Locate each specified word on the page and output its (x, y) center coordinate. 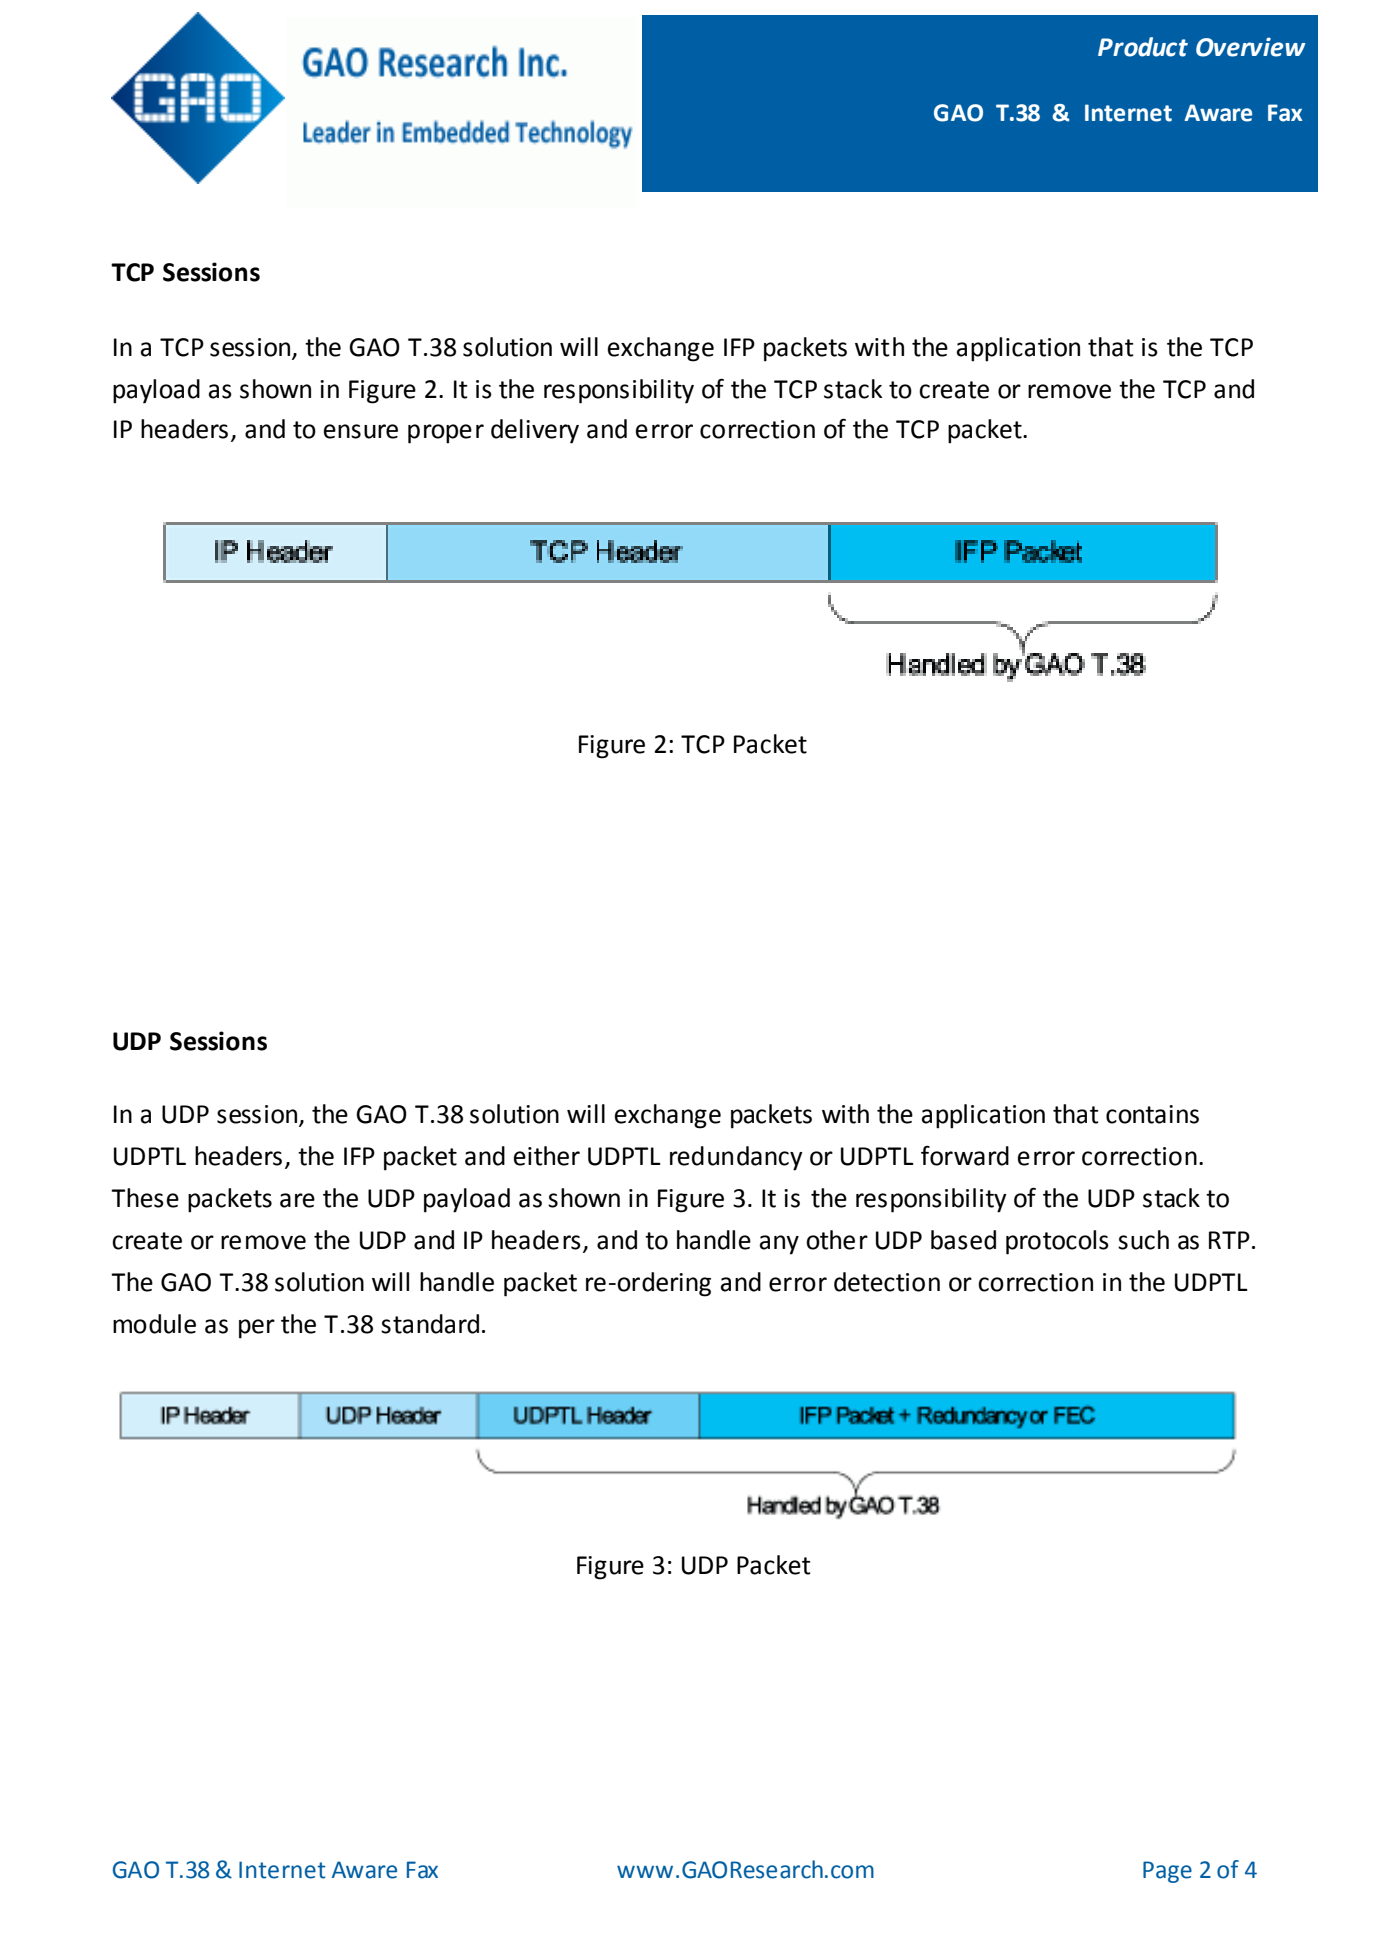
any (779, 1245)
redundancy (736, 1158)
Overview (1250, 47)
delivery (535, 431)
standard (430, 1324)
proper (446, 434)
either (547, 1156)
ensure (361, 431)
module (154, 1324)
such (1143, 1240)
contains (1152, 1114)
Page (1167, 1872)
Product (1143, 47)
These (145, 1198)
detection (887, 1282)
